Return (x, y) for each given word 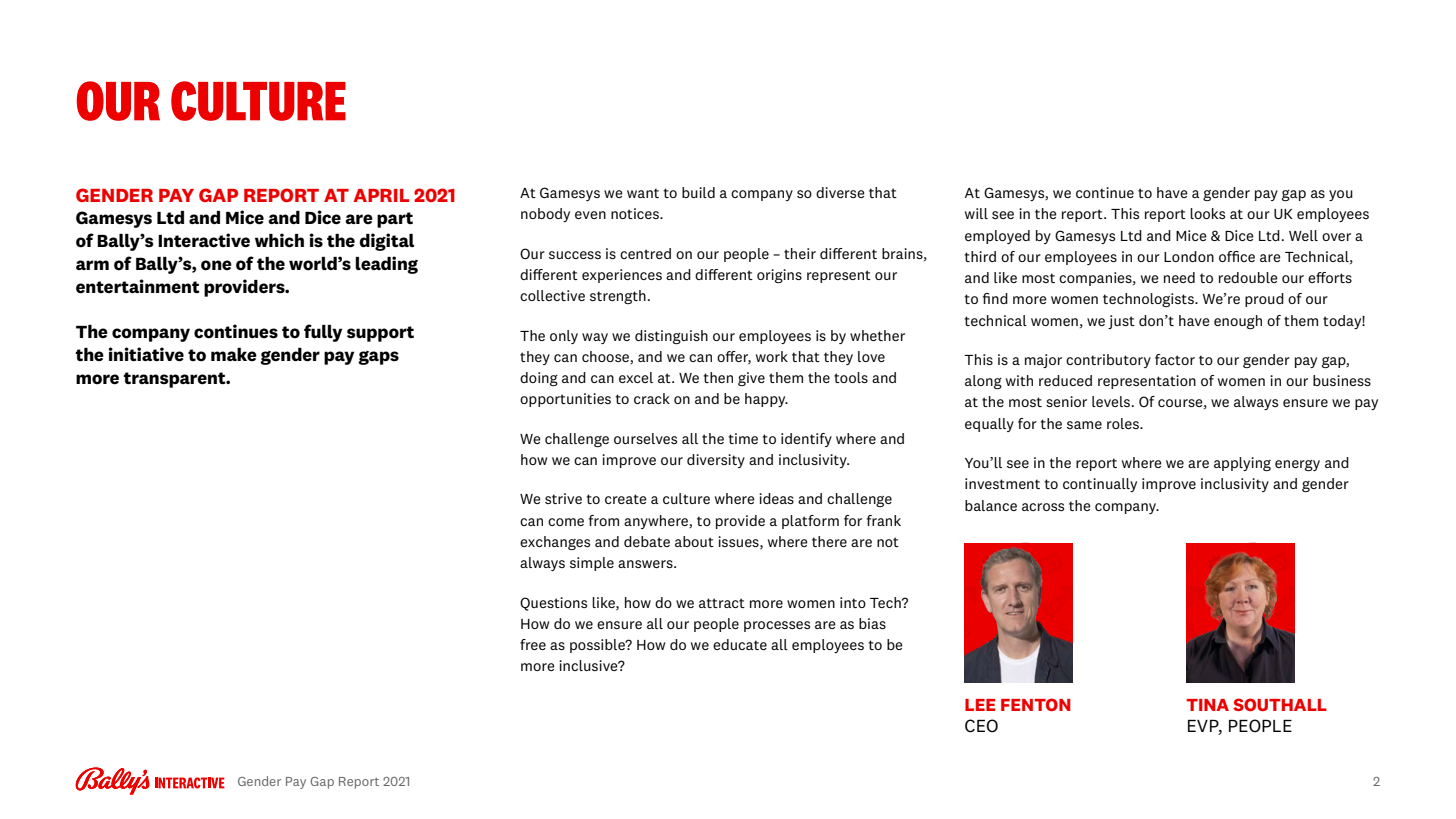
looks (1207, 213)
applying (1242, 464)
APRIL (381, 195)
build (698, 192)
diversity (716, 461)
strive (563, 498)
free (533, 644)
